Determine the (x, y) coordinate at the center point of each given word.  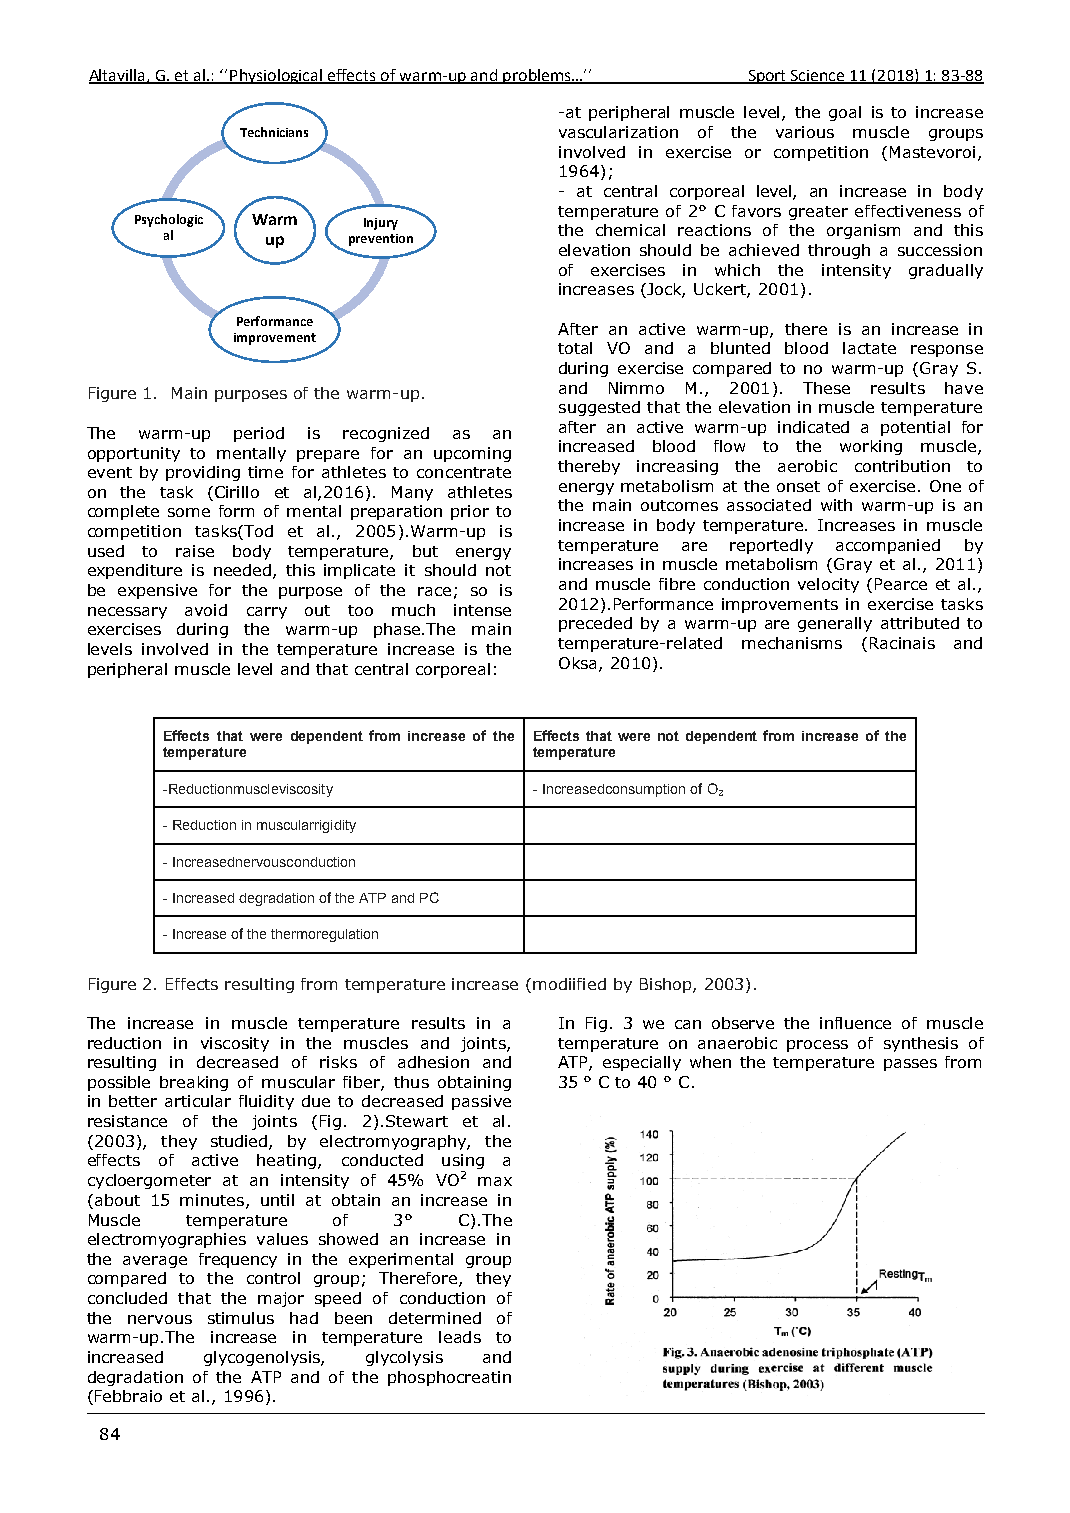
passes (910, 1065)
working (871, 447)
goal (845, 113)
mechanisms (792, 643)
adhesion (433, 1062)
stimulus (241, 1318)
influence (855, 1023)
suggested (599, 408)
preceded (595, 624)
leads (460, 1337)
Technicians (274, 132)
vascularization (618, 132)
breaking (194, 1083)
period (259, 434)
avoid (206, 610)
